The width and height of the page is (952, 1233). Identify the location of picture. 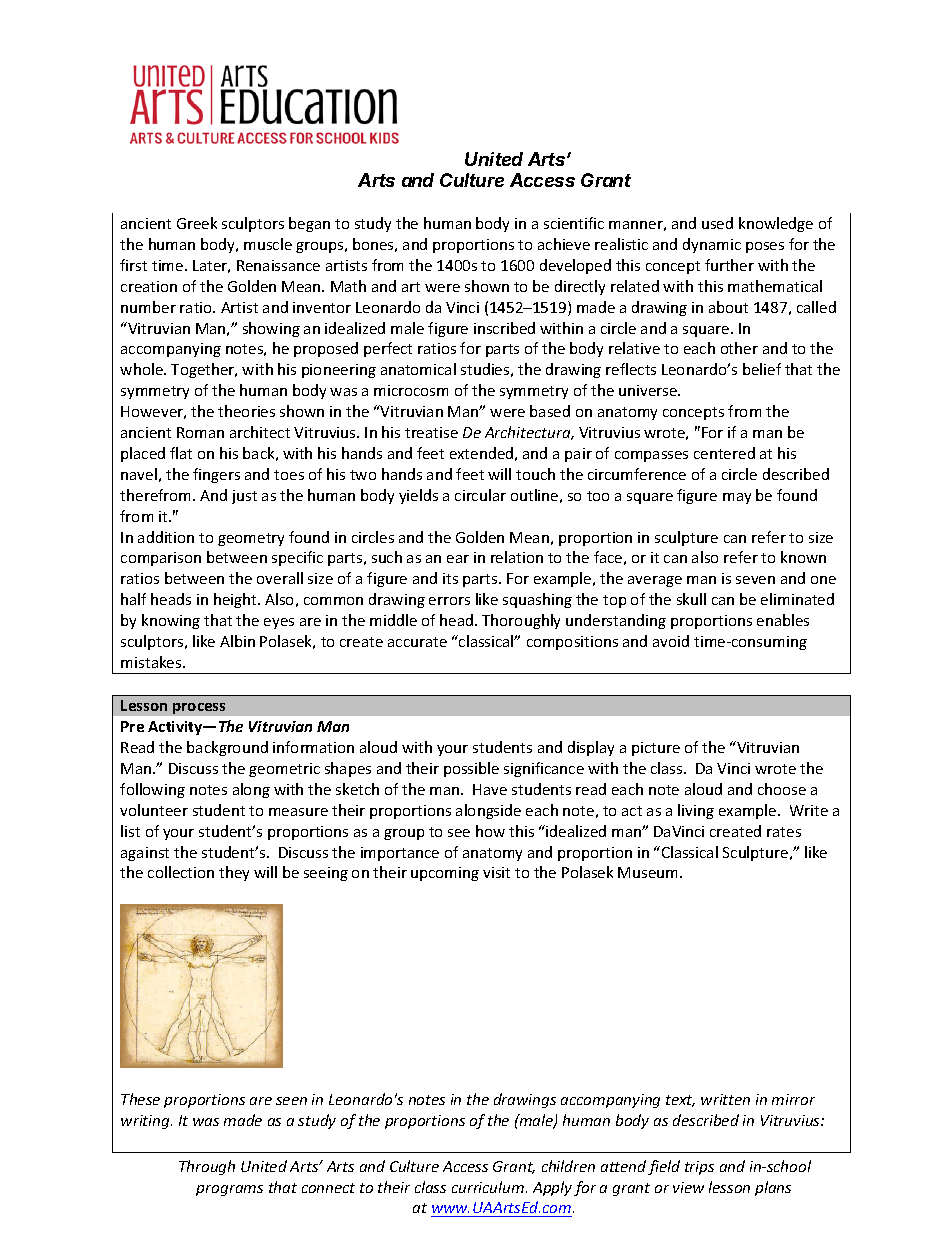
(656, 749).
